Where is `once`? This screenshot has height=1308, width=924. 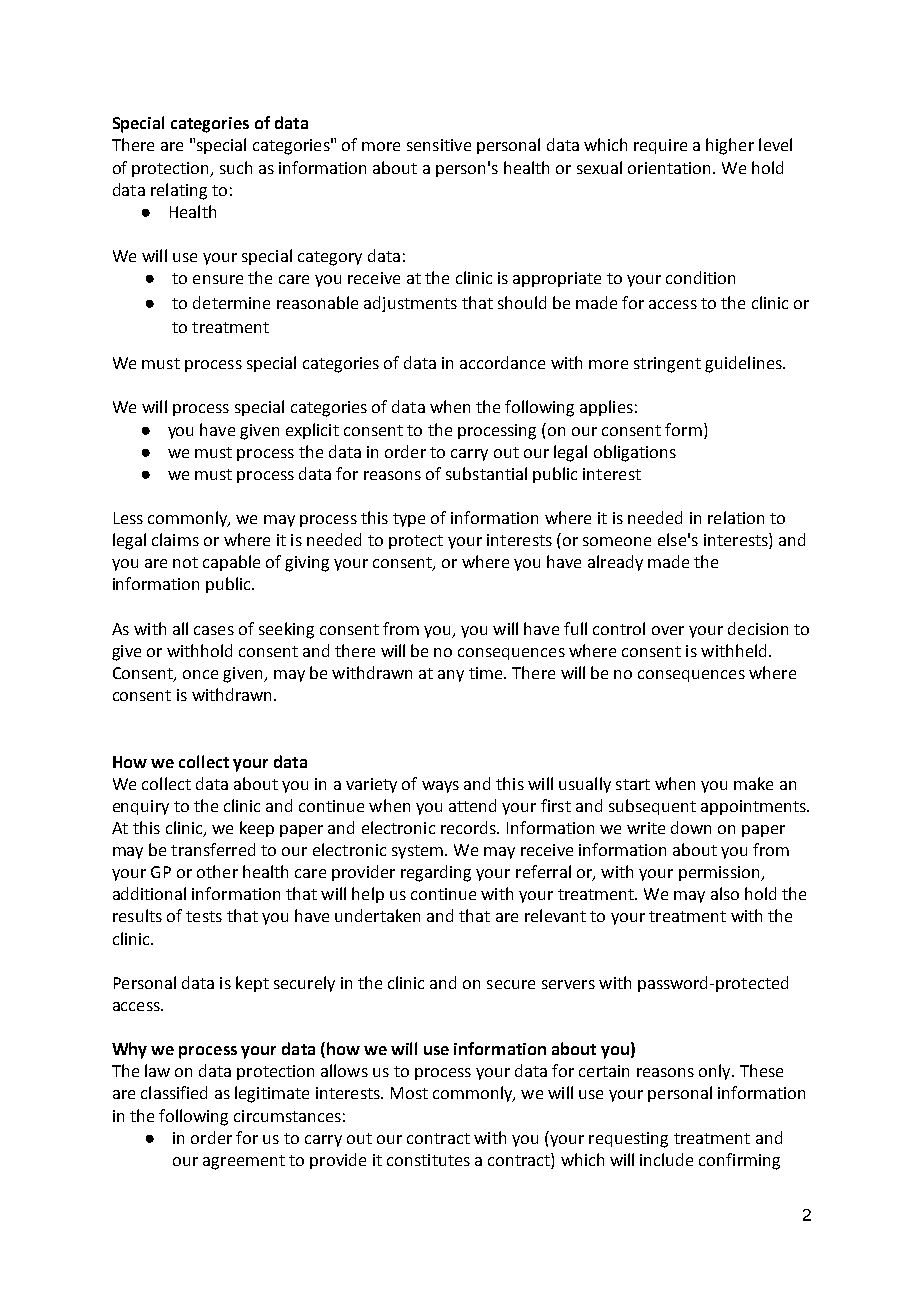 once is located at coordinates (200, 674).
